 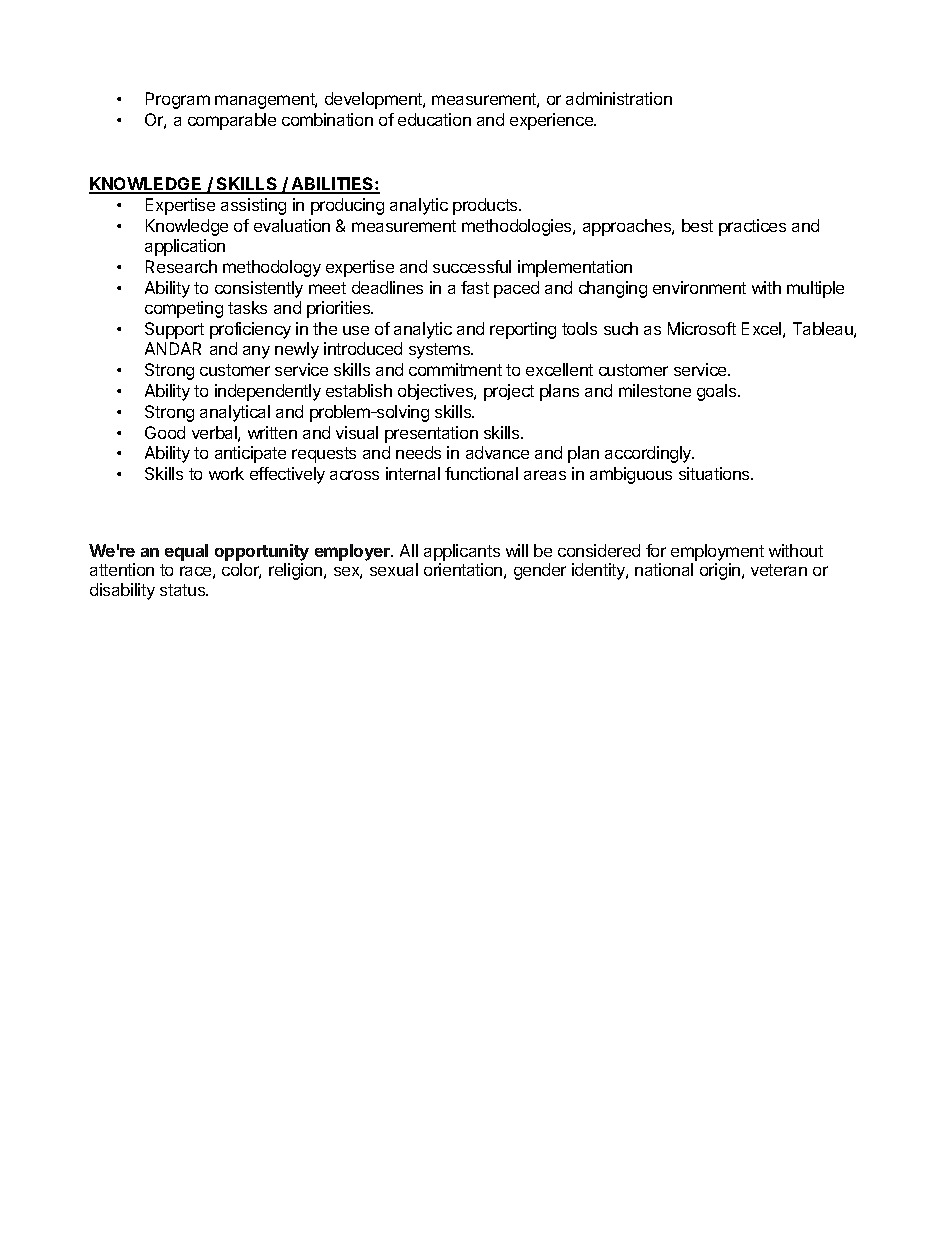 I want to click on administration, so click(x=619, y=98).
